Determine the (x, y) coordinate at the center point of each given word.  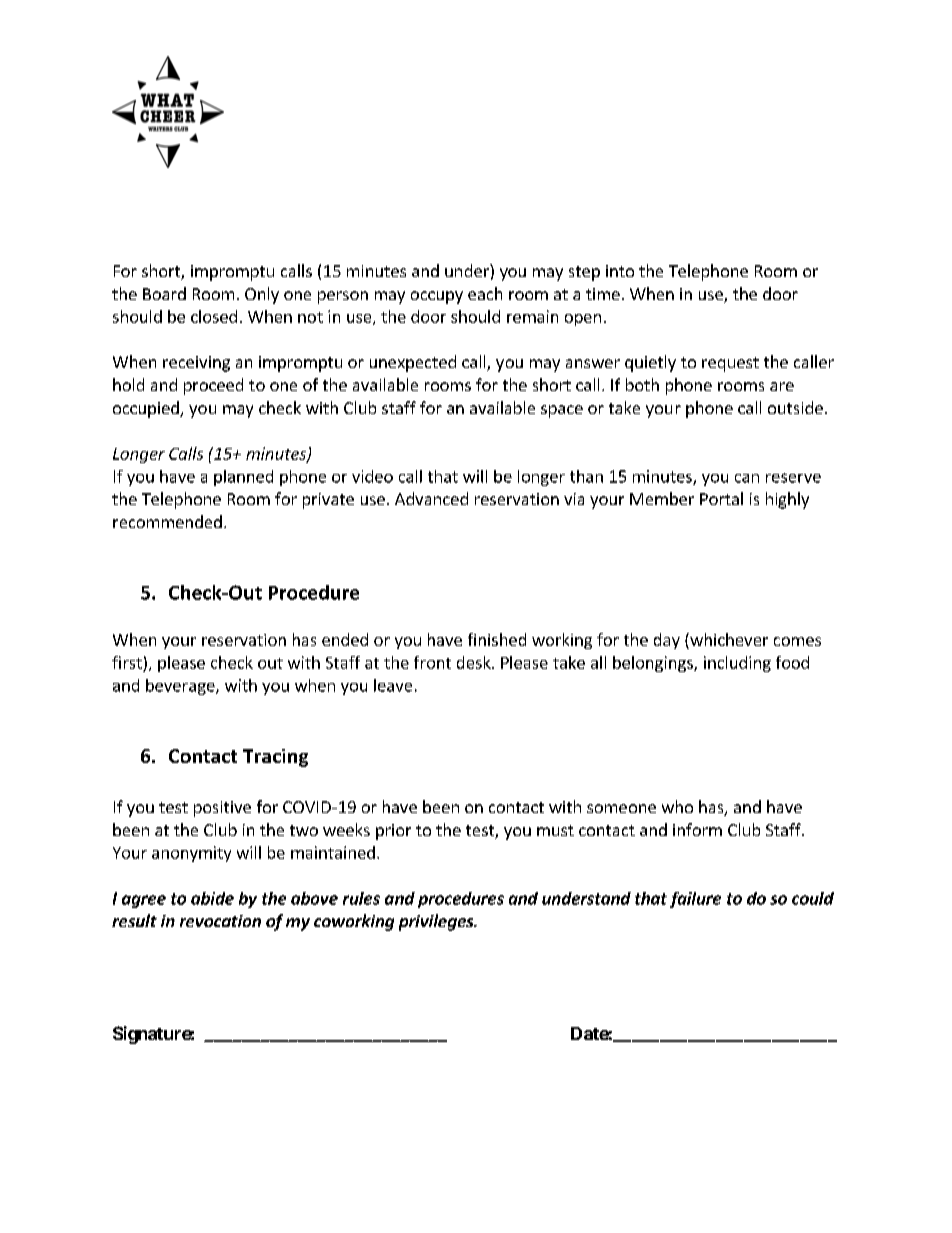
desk (475, 662)
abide (212, 898)
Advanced (431, 498)
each (485, 293)
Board (164, 293)
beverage (181, 687)
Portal (721, 498)
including (737, 664)
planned (243, 478)
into (620, 271)
